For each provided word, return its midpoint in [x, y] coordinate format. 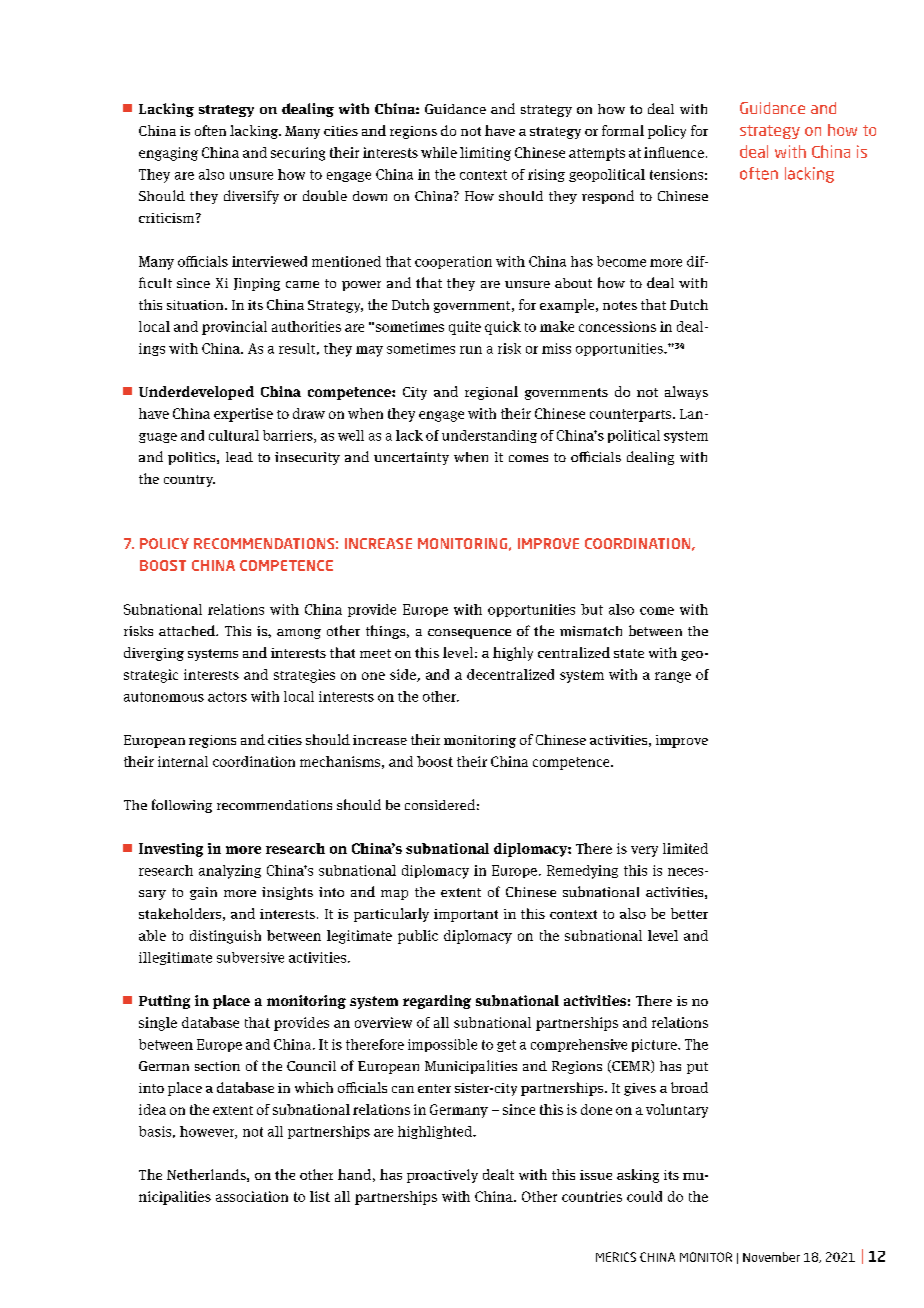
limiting [485, 154]
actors [227, 697]
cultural [234, 435]
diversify [251, 197]
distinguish [225, 937]
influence [674, 152]
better [689, 913]
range [673, 677]
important [466, 915]
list [320, 1196]
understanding [489, 436]
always [686, 393]
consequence [469, 634]
